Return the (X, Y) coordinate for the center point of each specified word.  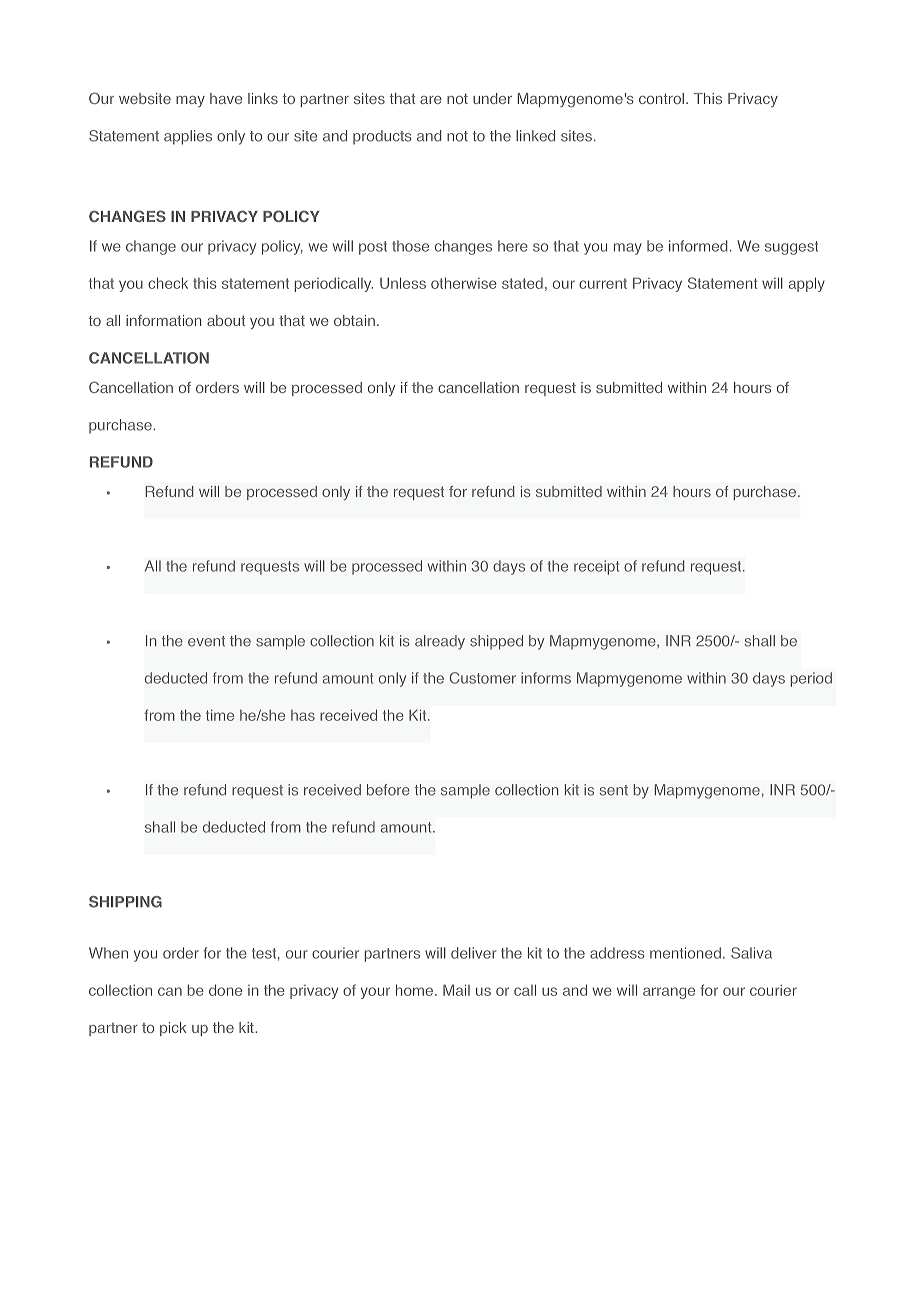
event (206, 641)
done (225, 990)
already (440, 642)
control (661, 98)
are (431, 100)
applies (188, 137)
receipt (596, 567)
